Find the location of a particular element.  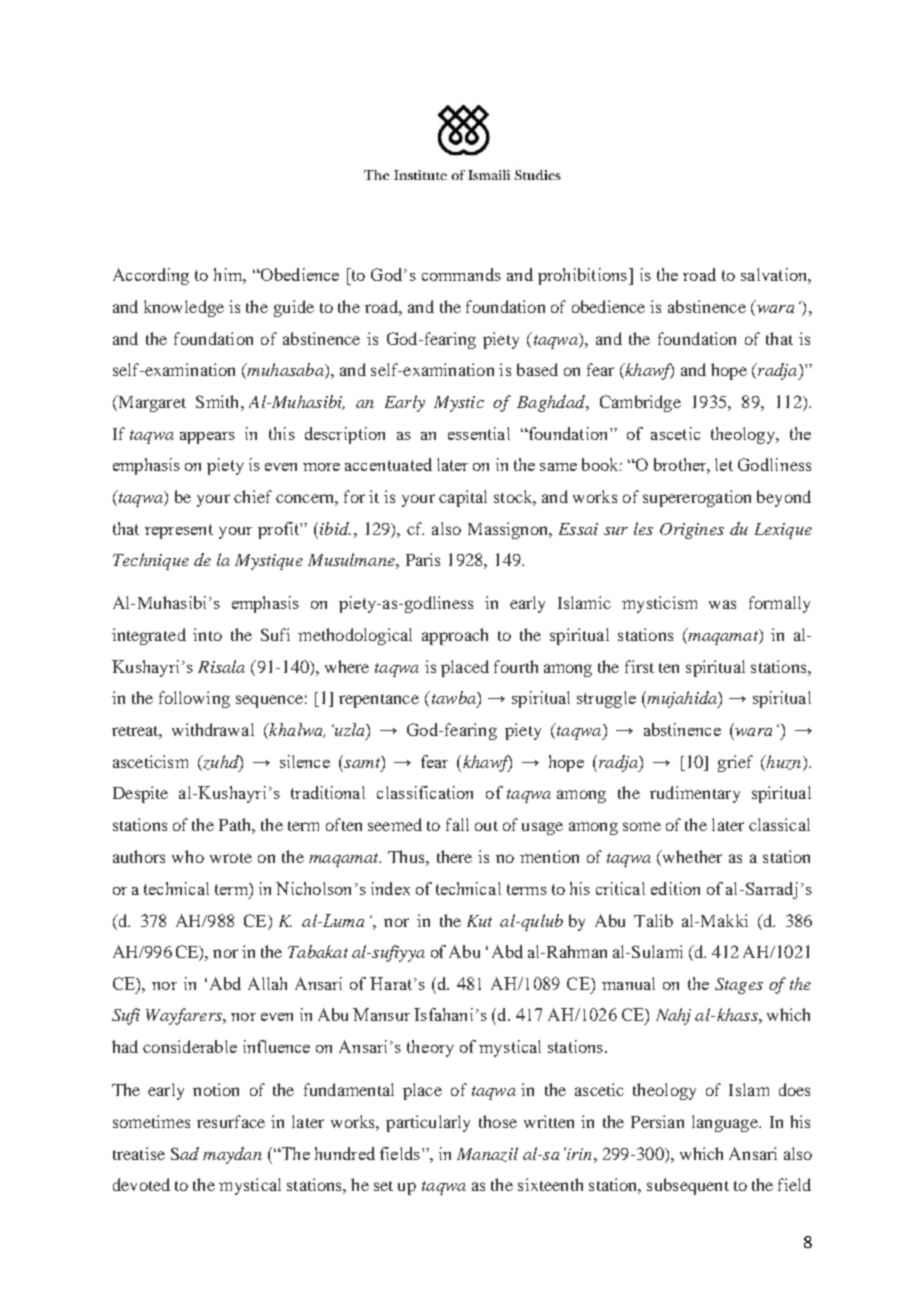

Sad is located at coordinates (185, 1153).
